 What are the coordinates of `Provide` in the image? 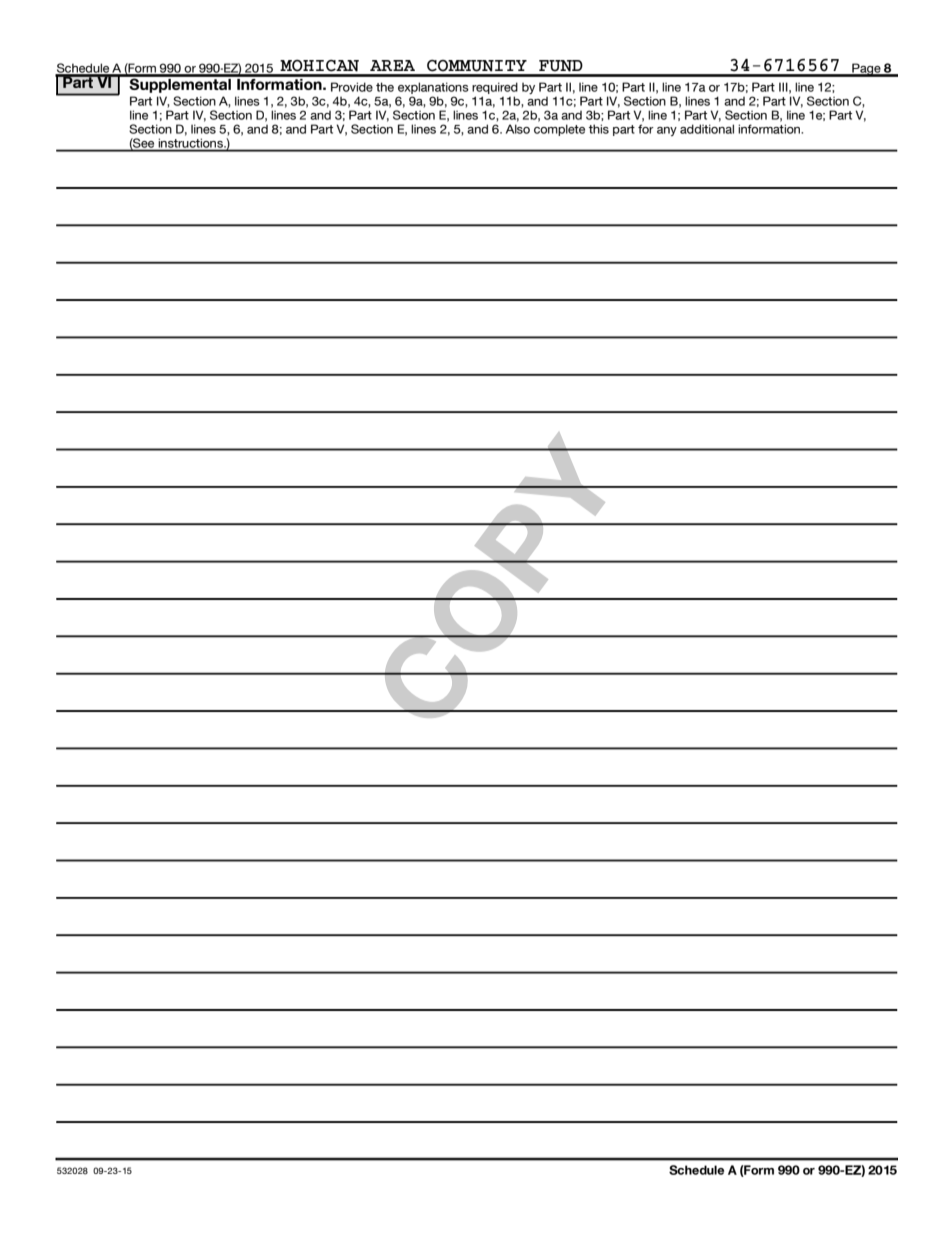 It's located at (352, 87).
